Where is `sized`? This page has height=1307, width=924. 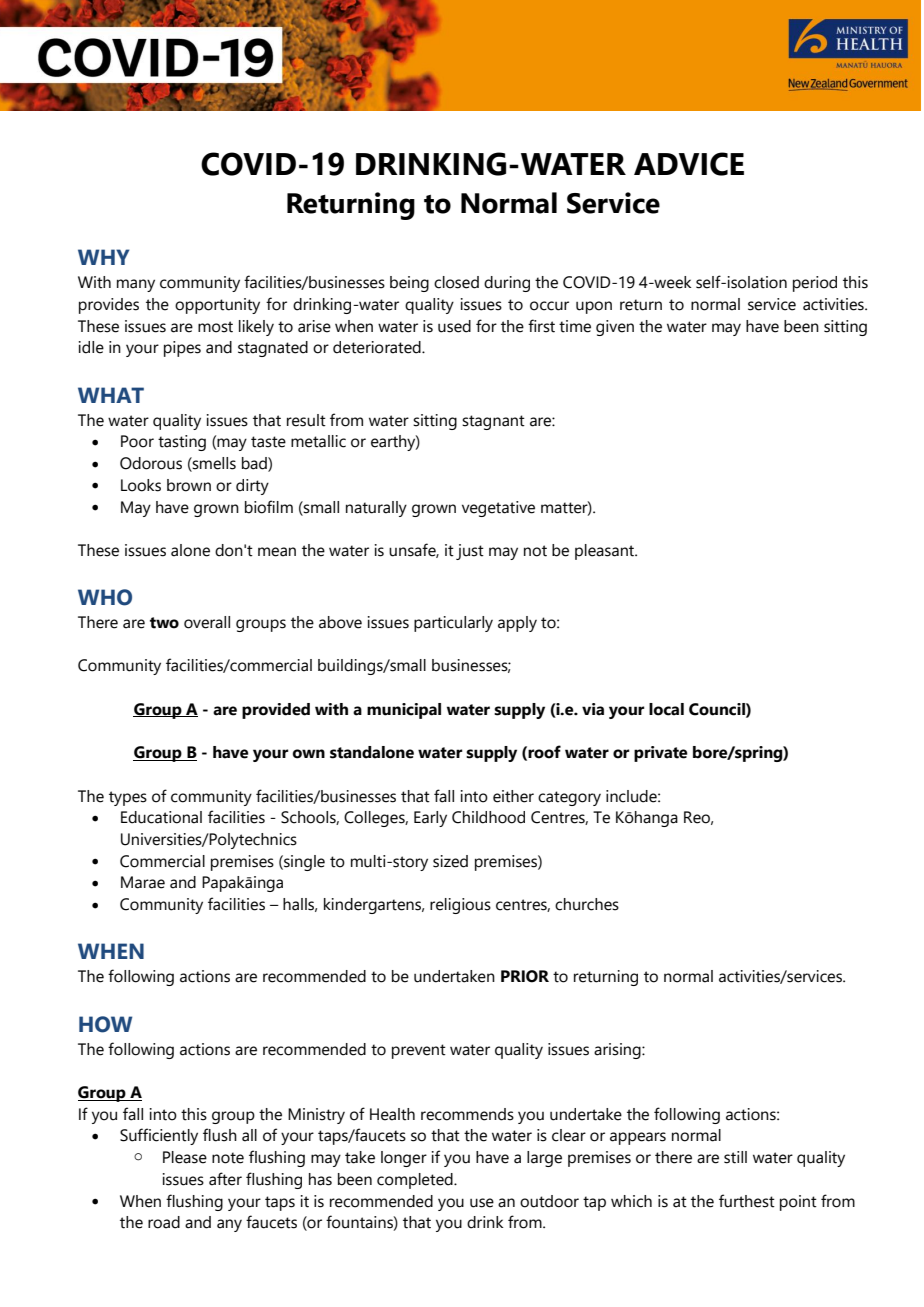 sized is located at coordinates (450, 861).
